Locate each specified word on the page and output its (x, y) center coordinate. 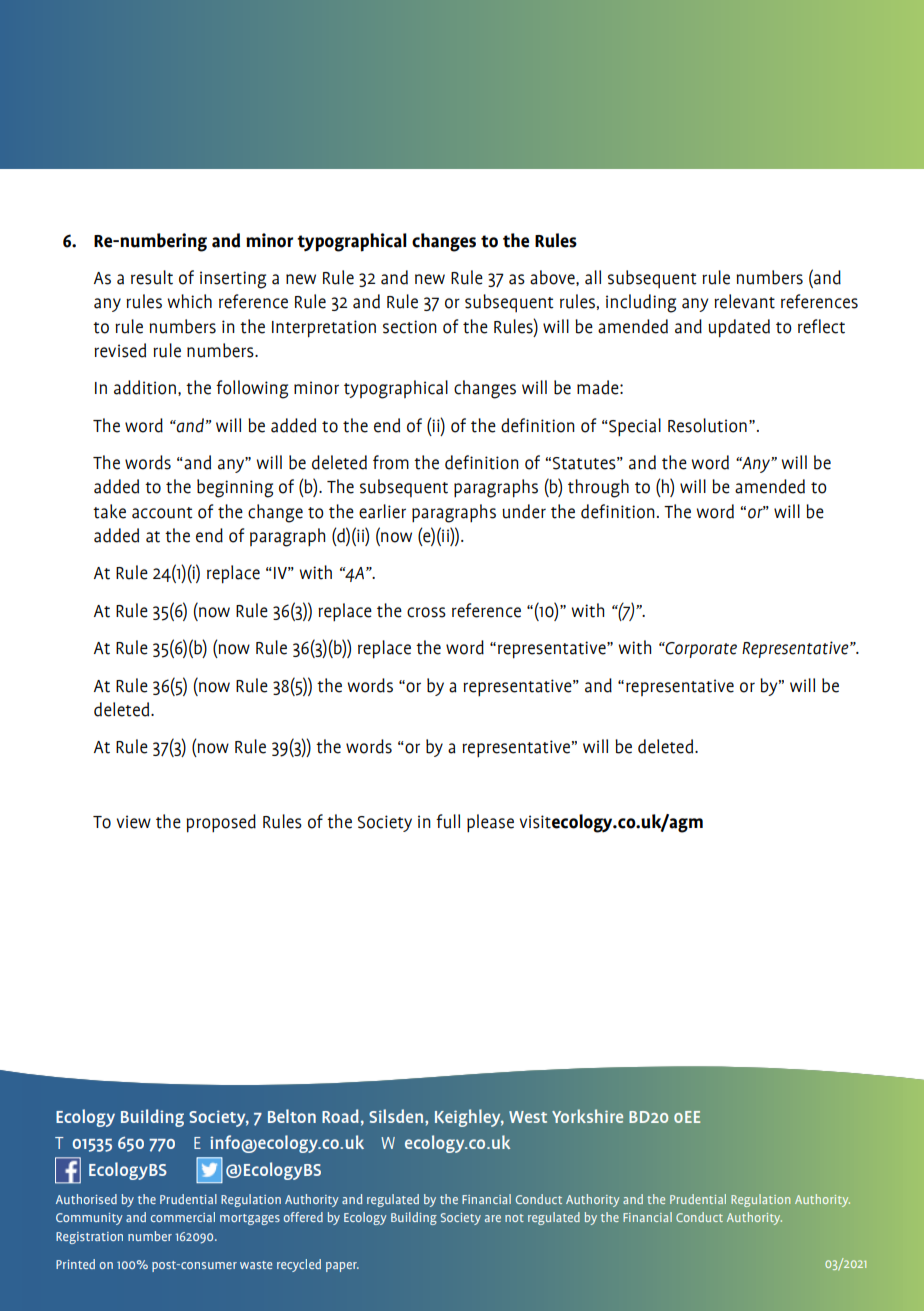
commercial (183, 1217)
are (493, 1218)
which (189, 301)
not (514, 1218)
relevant (744, 301)
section (410, 327)
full (448, 821)
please (490, 823)
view (133, 822)
